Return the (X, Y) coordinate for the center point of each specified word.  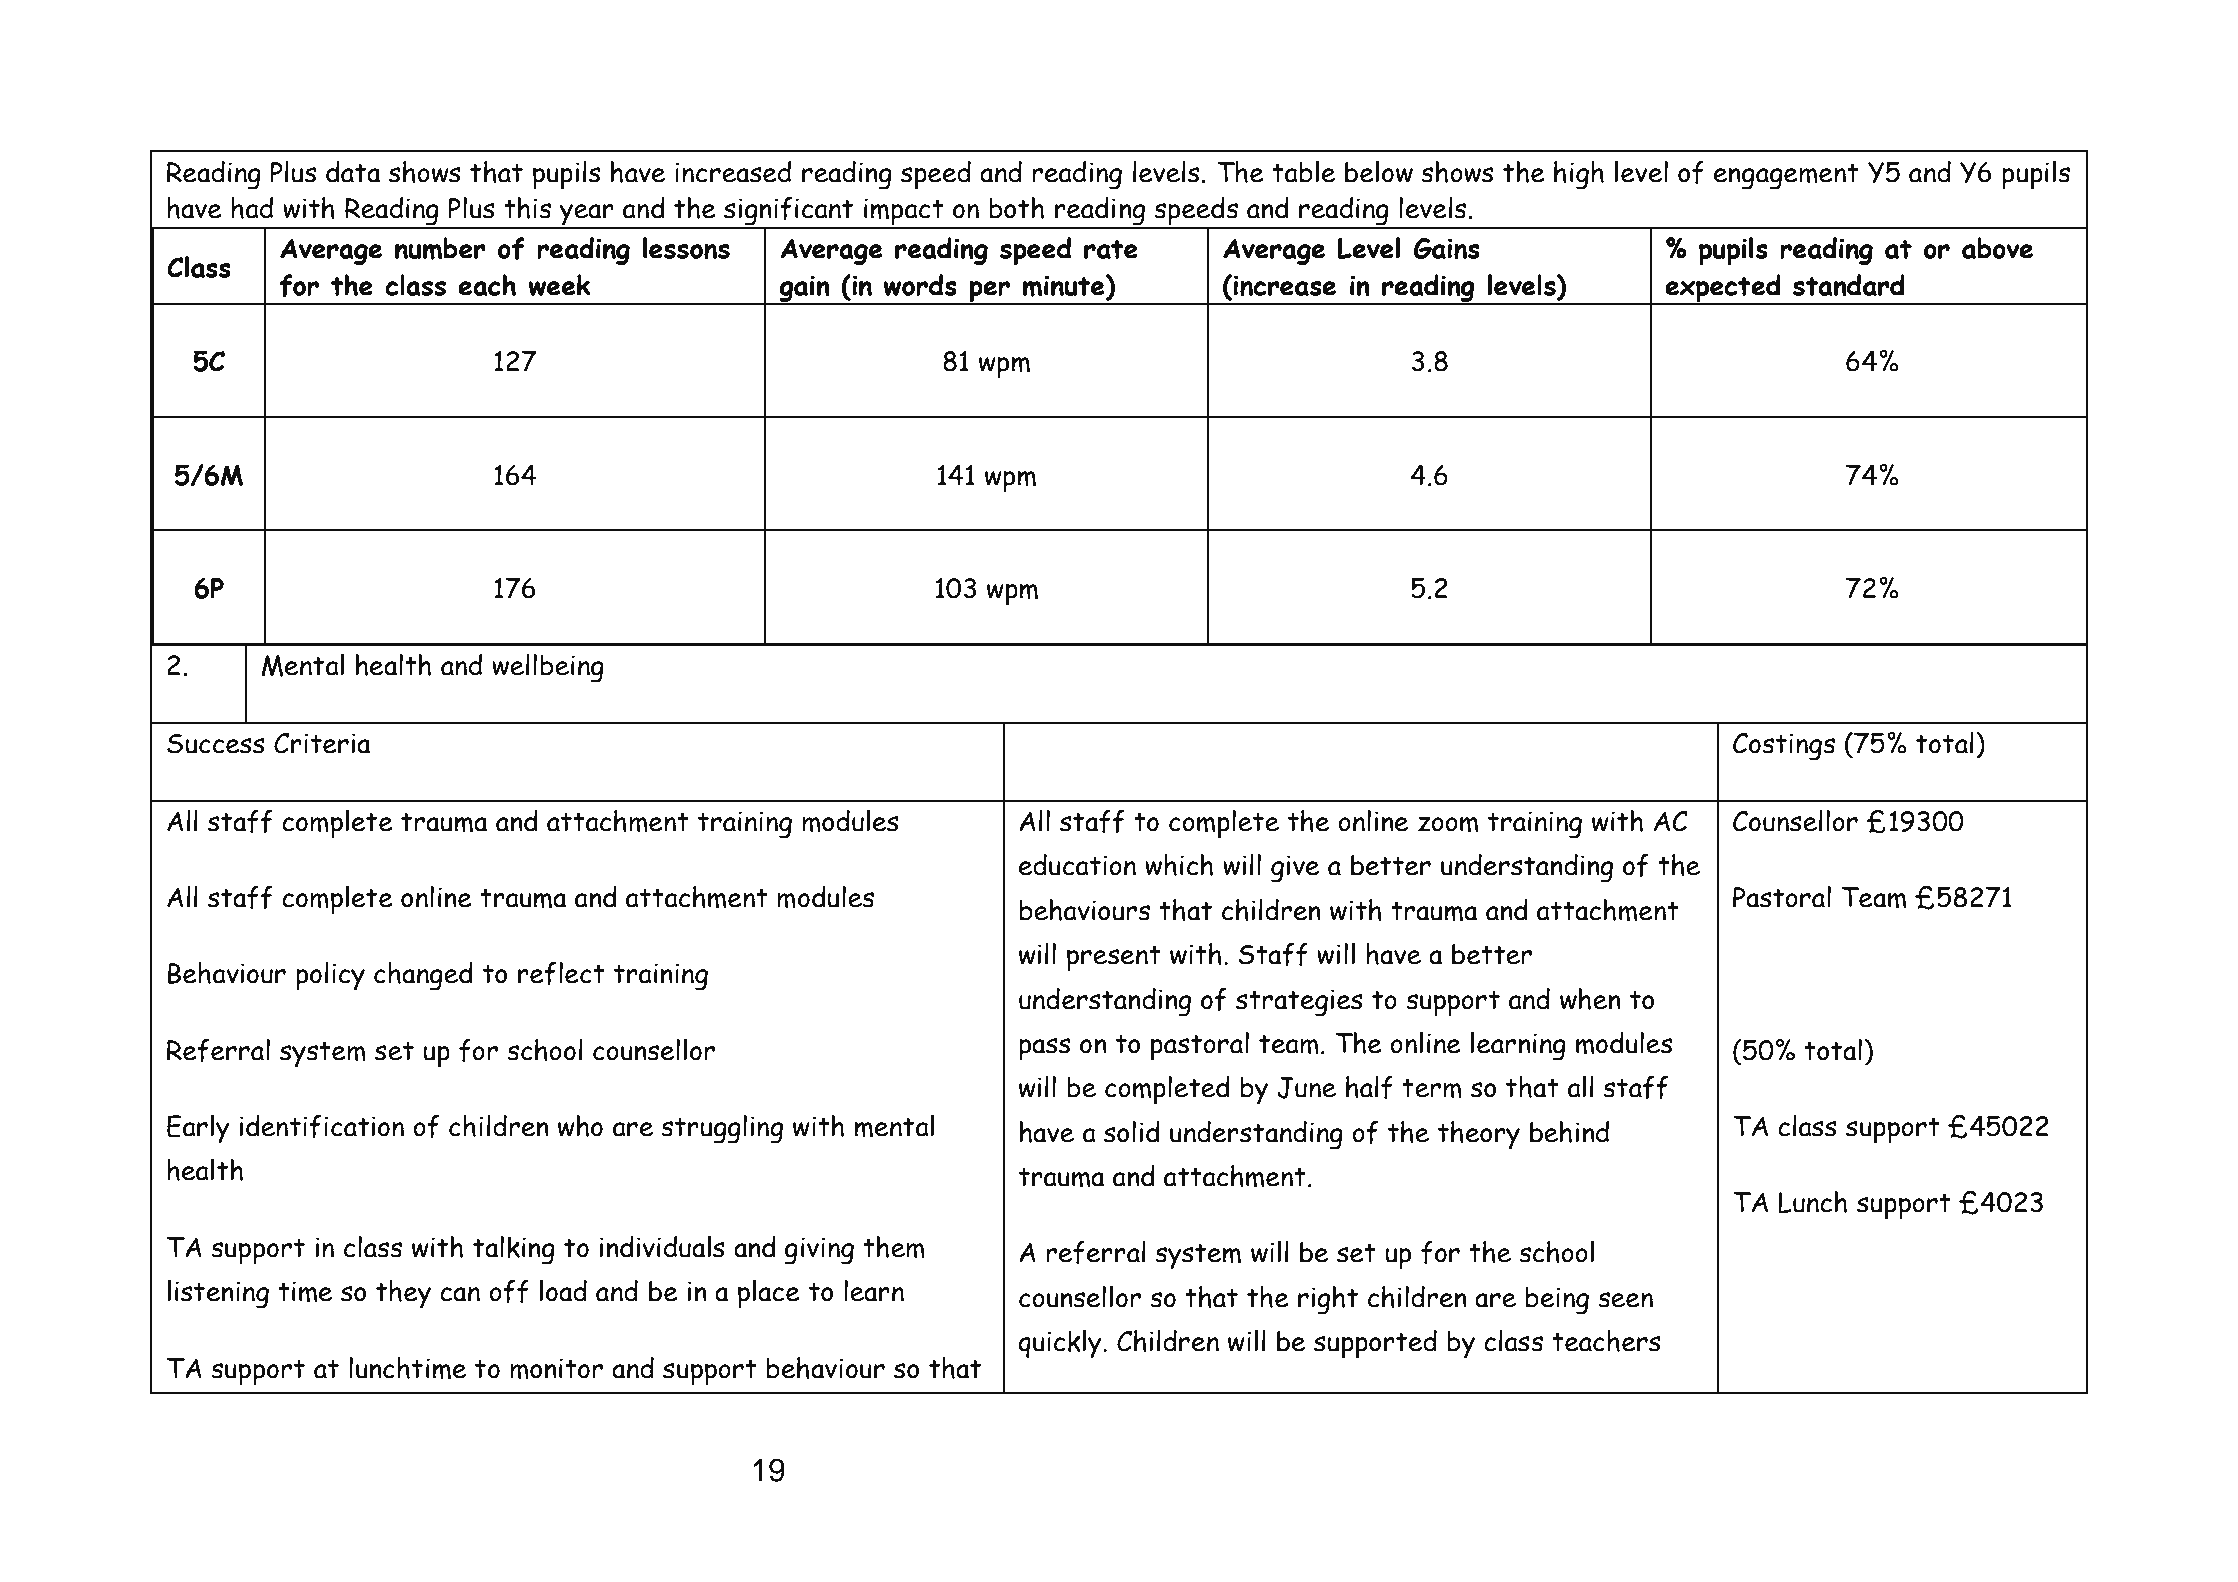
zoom (1448, 824)
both (1016, 208)
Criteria (322, 743)
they (403, 1294)
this (527, 208)
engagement (1786, 177)
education (1077, 865)
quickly (1061, 1344)
